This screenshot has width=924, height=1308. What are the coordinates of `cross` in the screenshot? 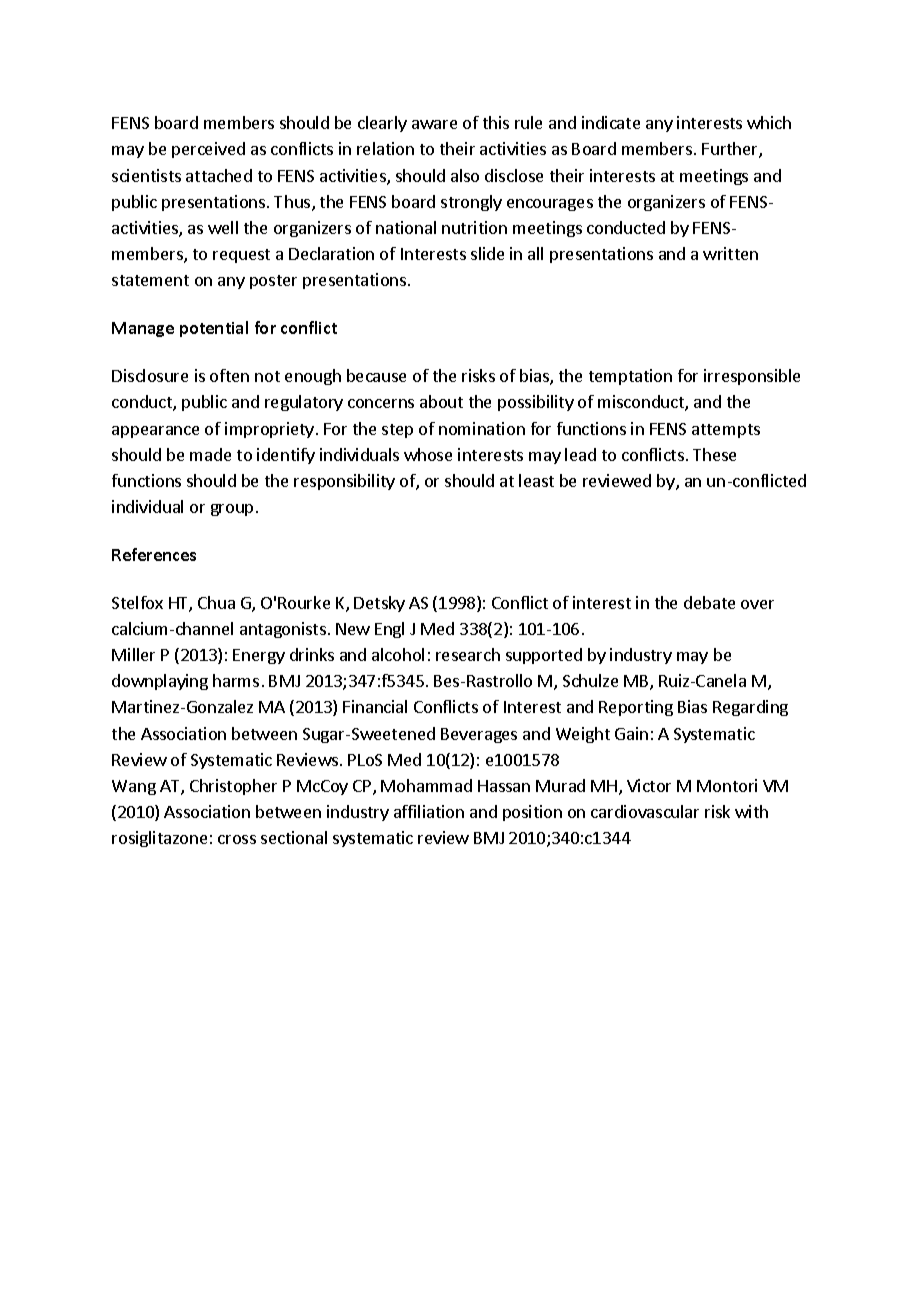 It's located at (237, 839).
